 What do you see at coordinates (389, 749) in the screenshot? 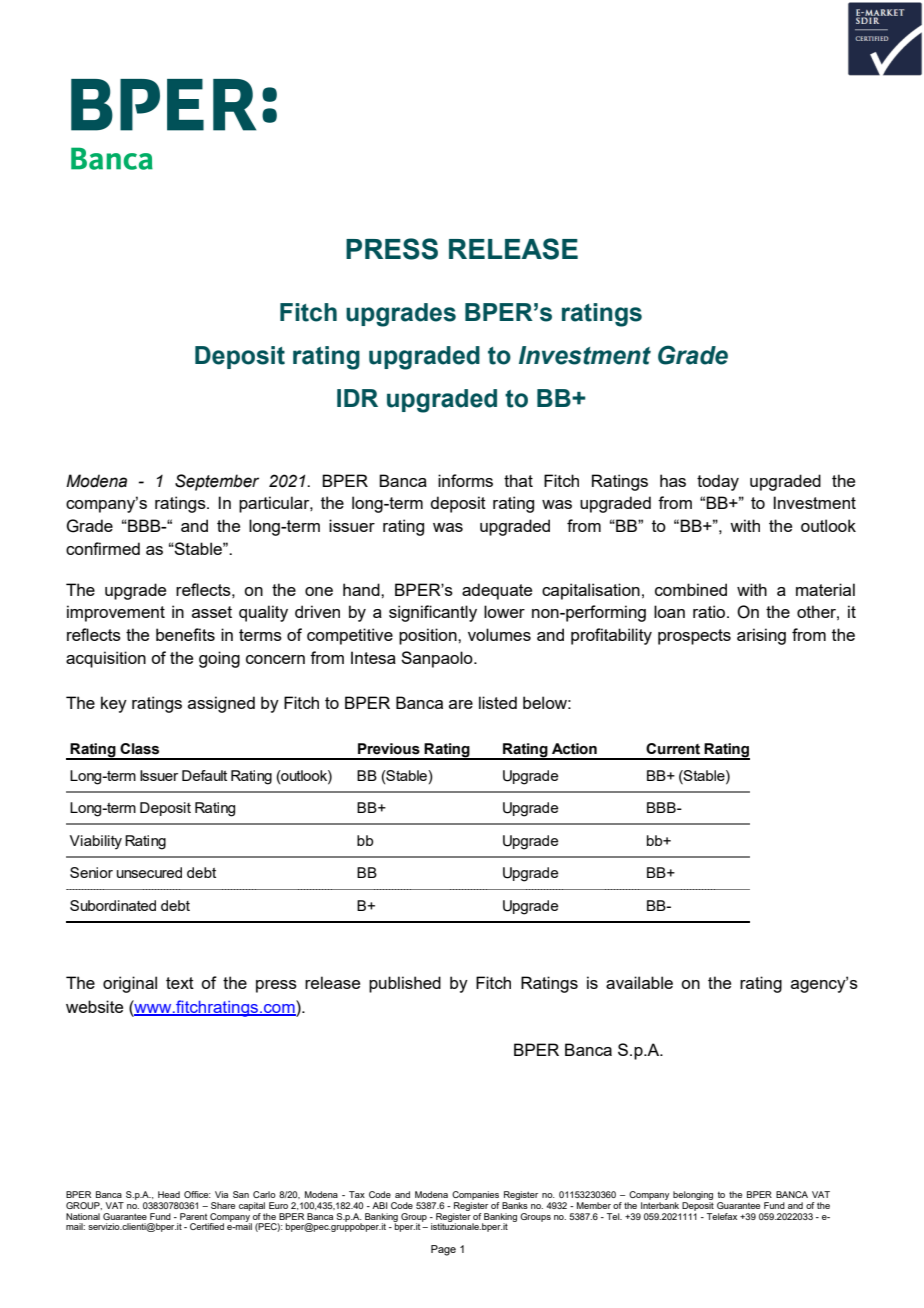
I see `Previous` at bounding box center [389, 749].
